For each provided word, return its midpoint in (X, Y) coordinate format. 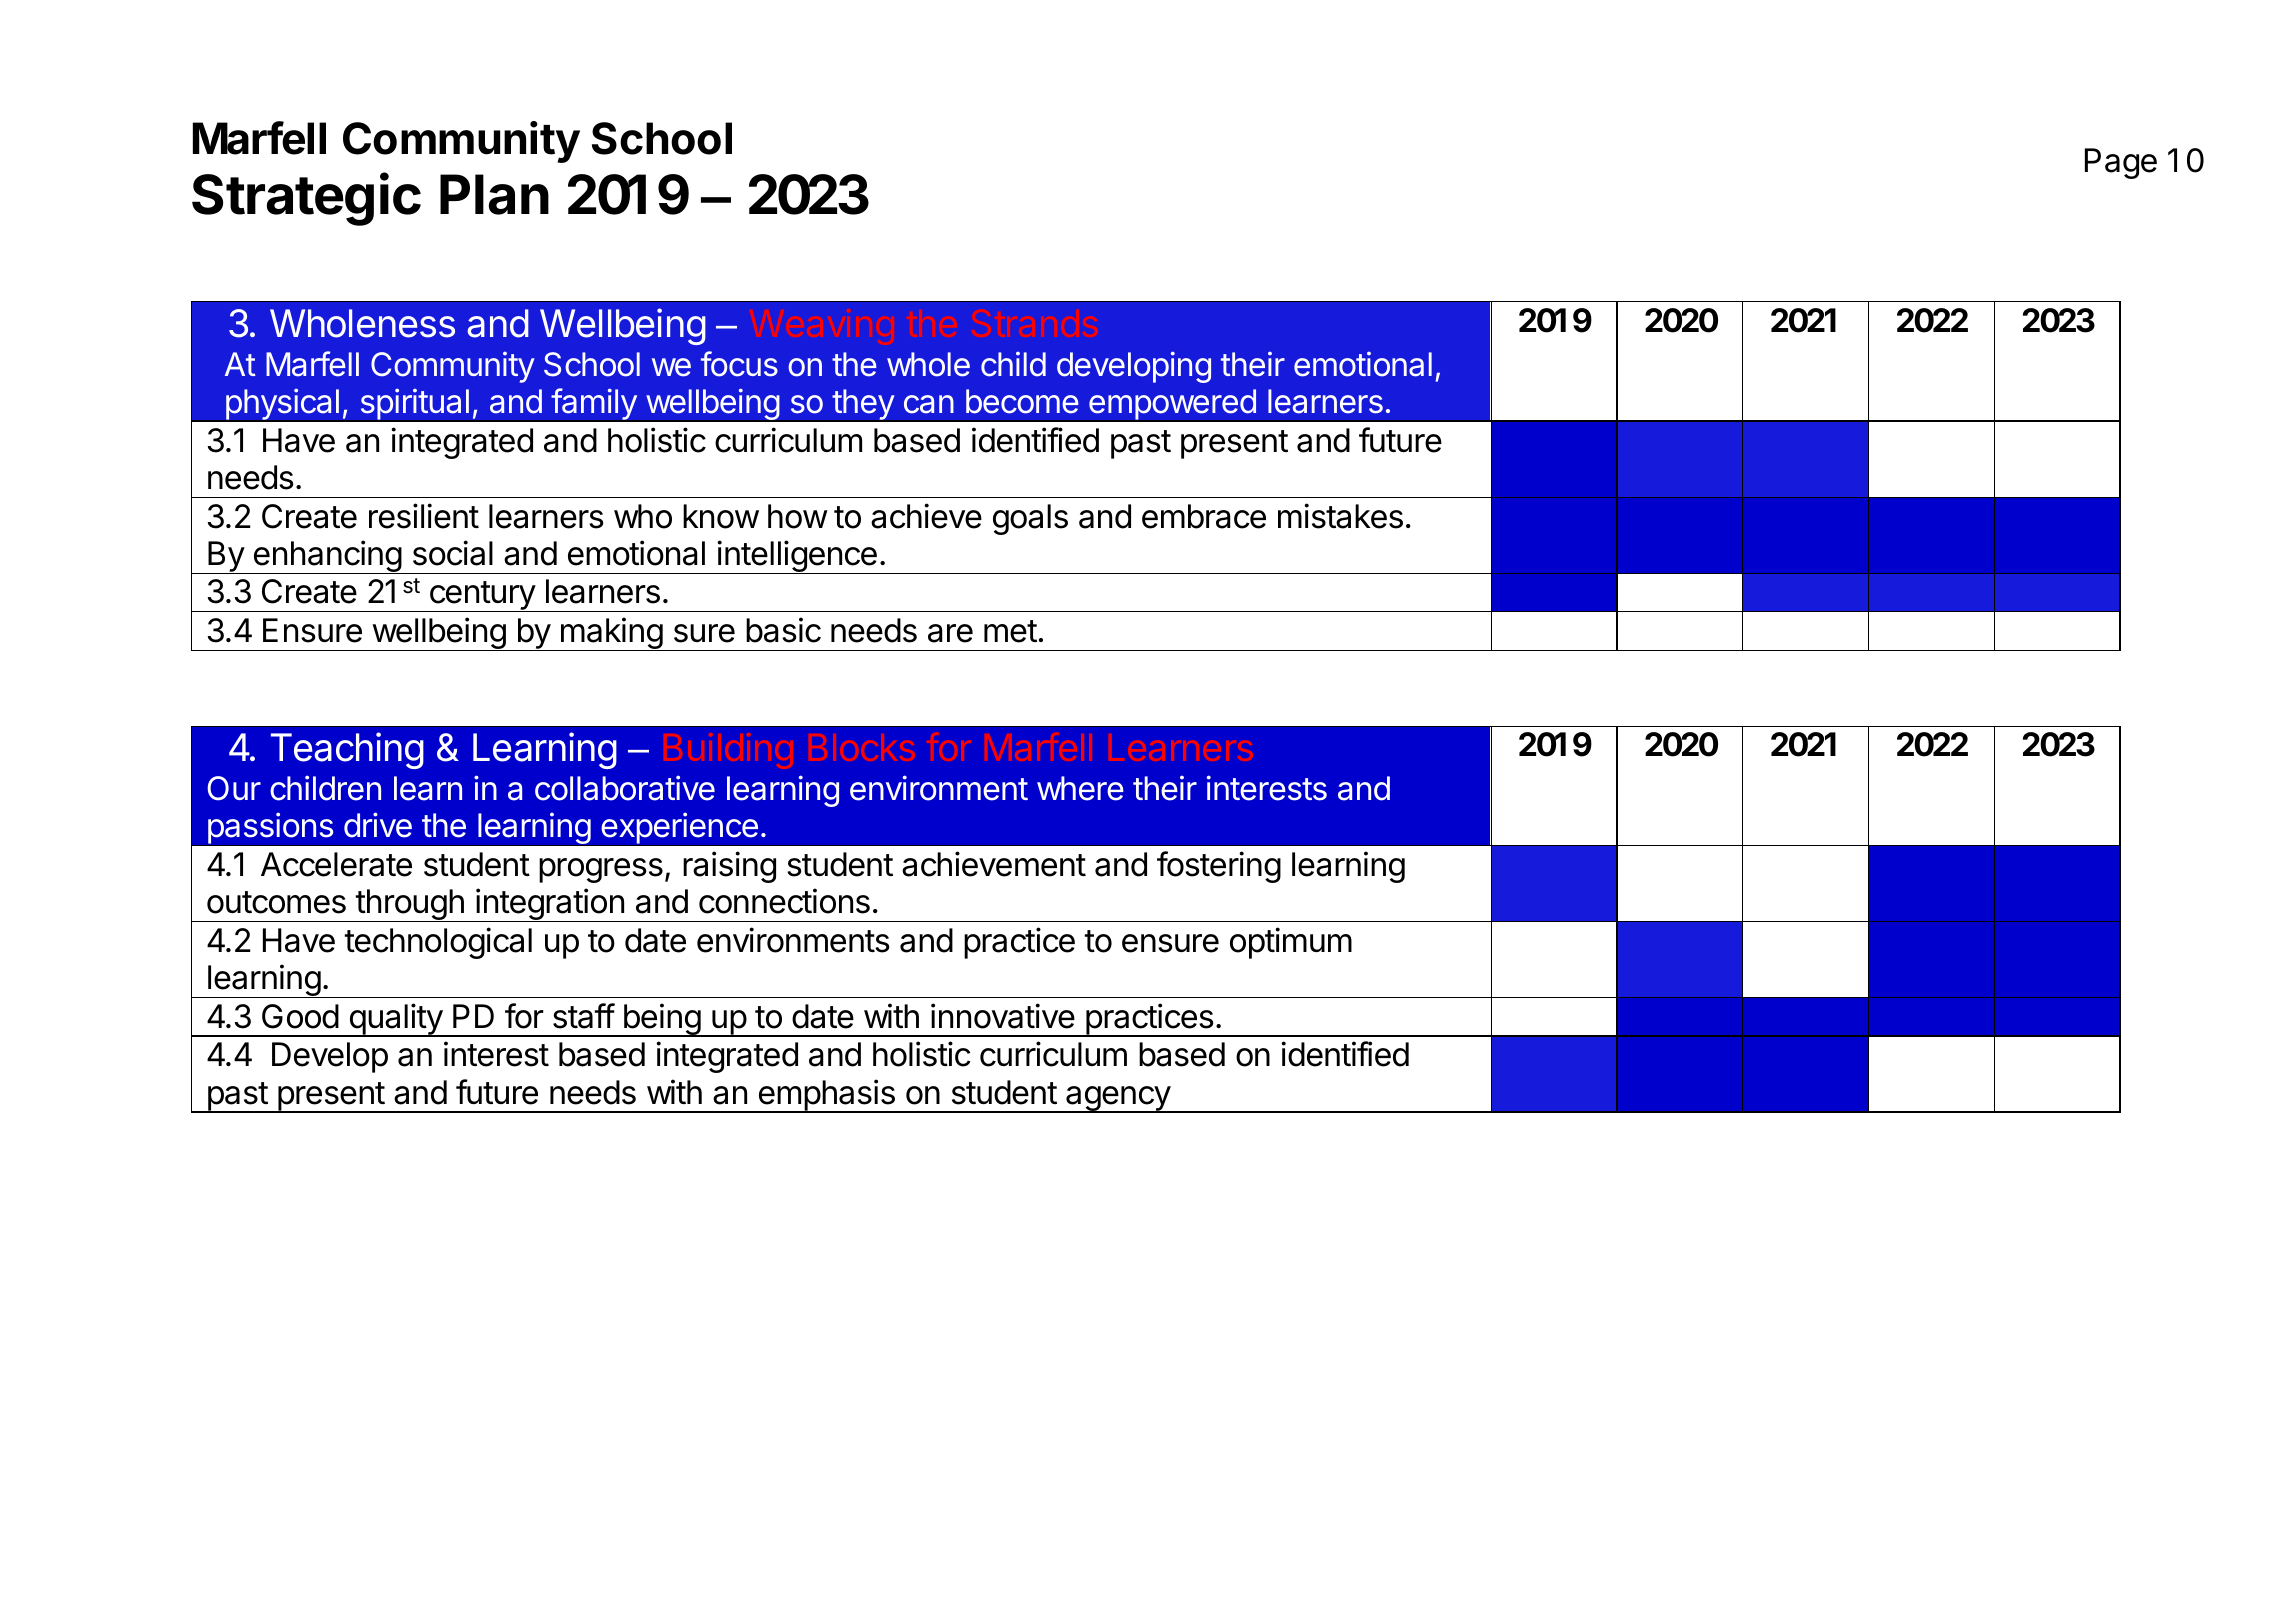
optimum (1291, 943)
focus (739, 364)
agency (1118, 1099)
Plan (494, 194)
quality (395, 1020)
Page (2121, 163)
